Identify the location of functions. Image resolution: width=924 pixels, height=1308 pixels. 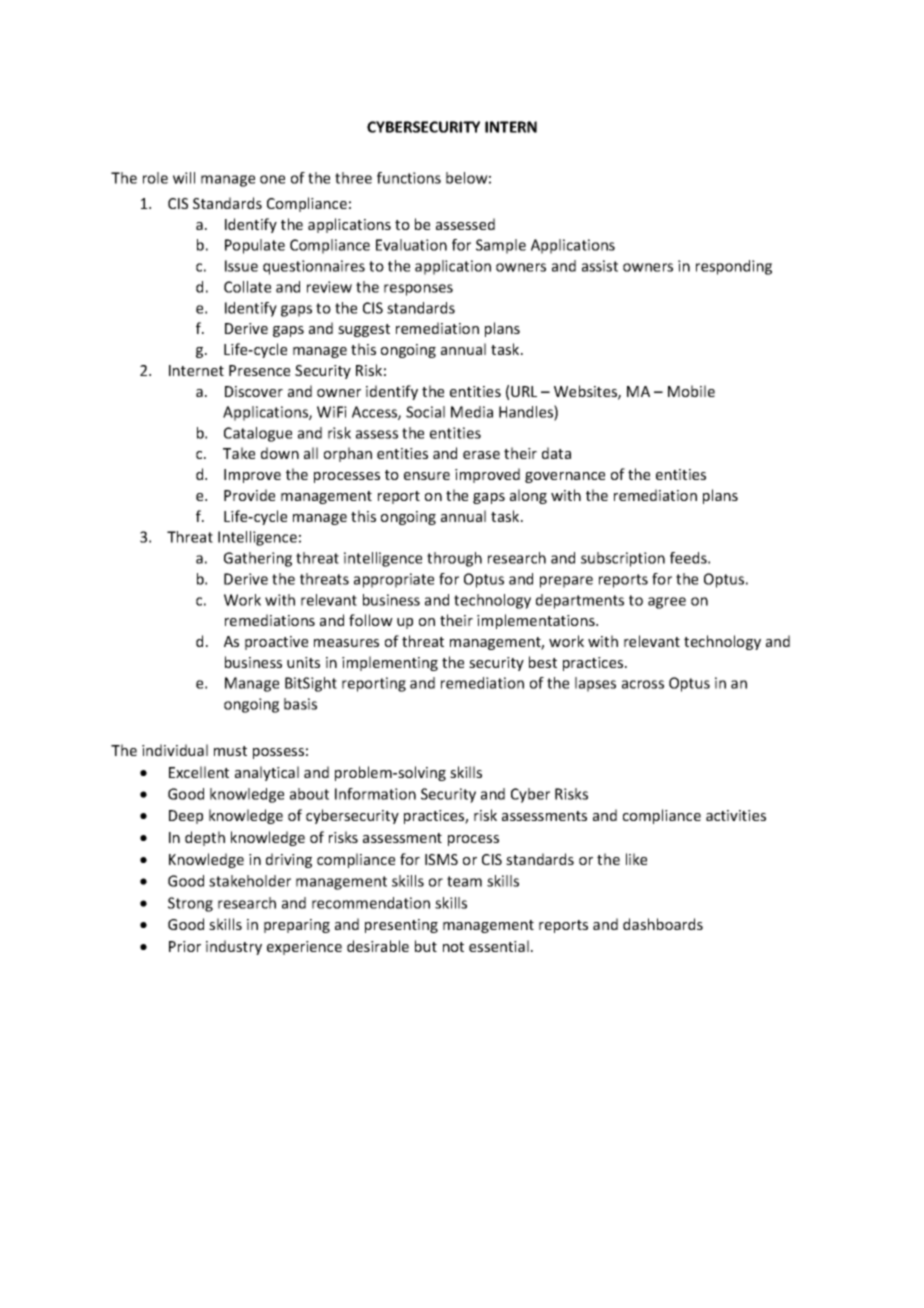
(409, 178).
